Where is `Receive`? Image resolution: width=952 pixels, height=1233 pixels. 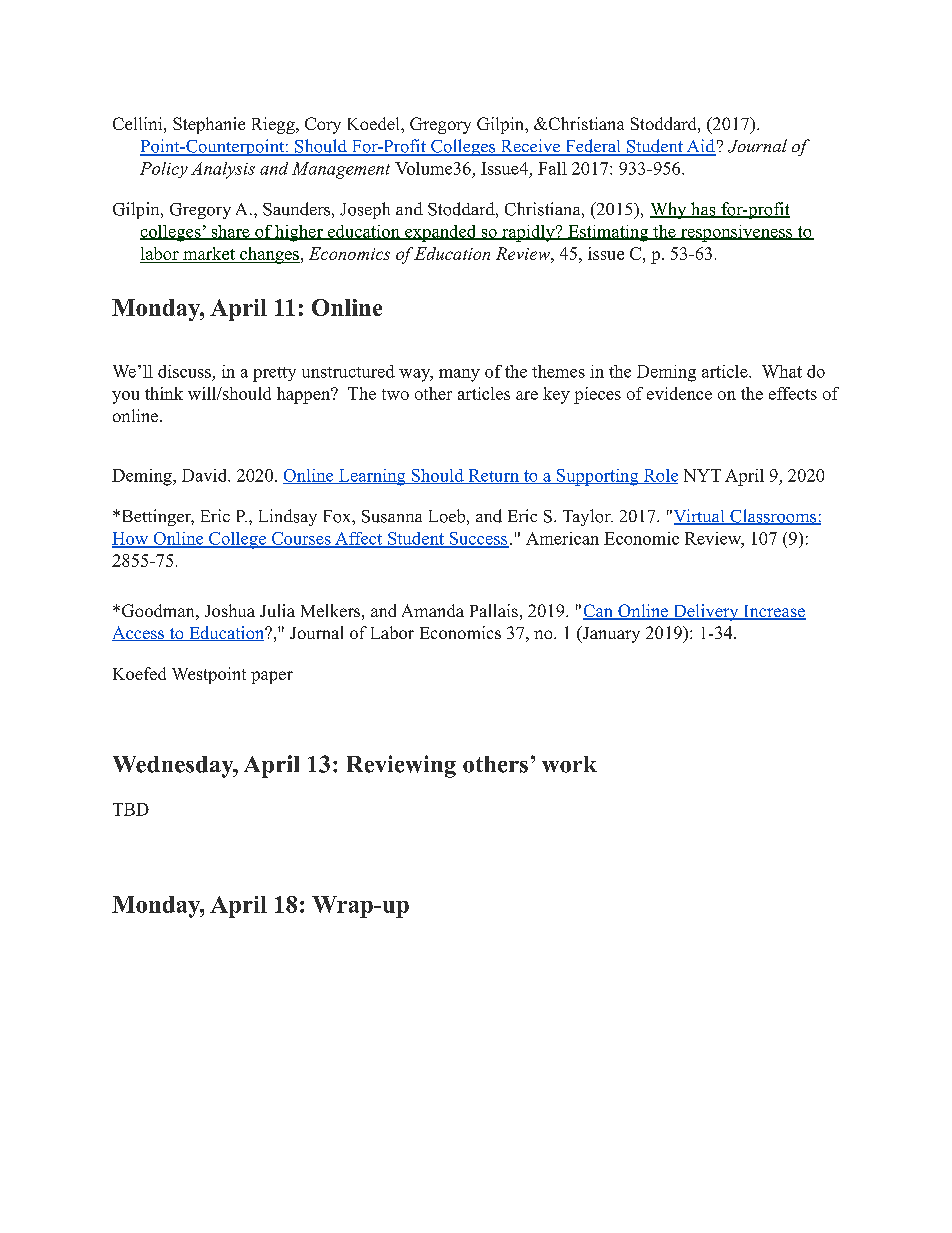
Receive is located at coordinates (530, 147).
